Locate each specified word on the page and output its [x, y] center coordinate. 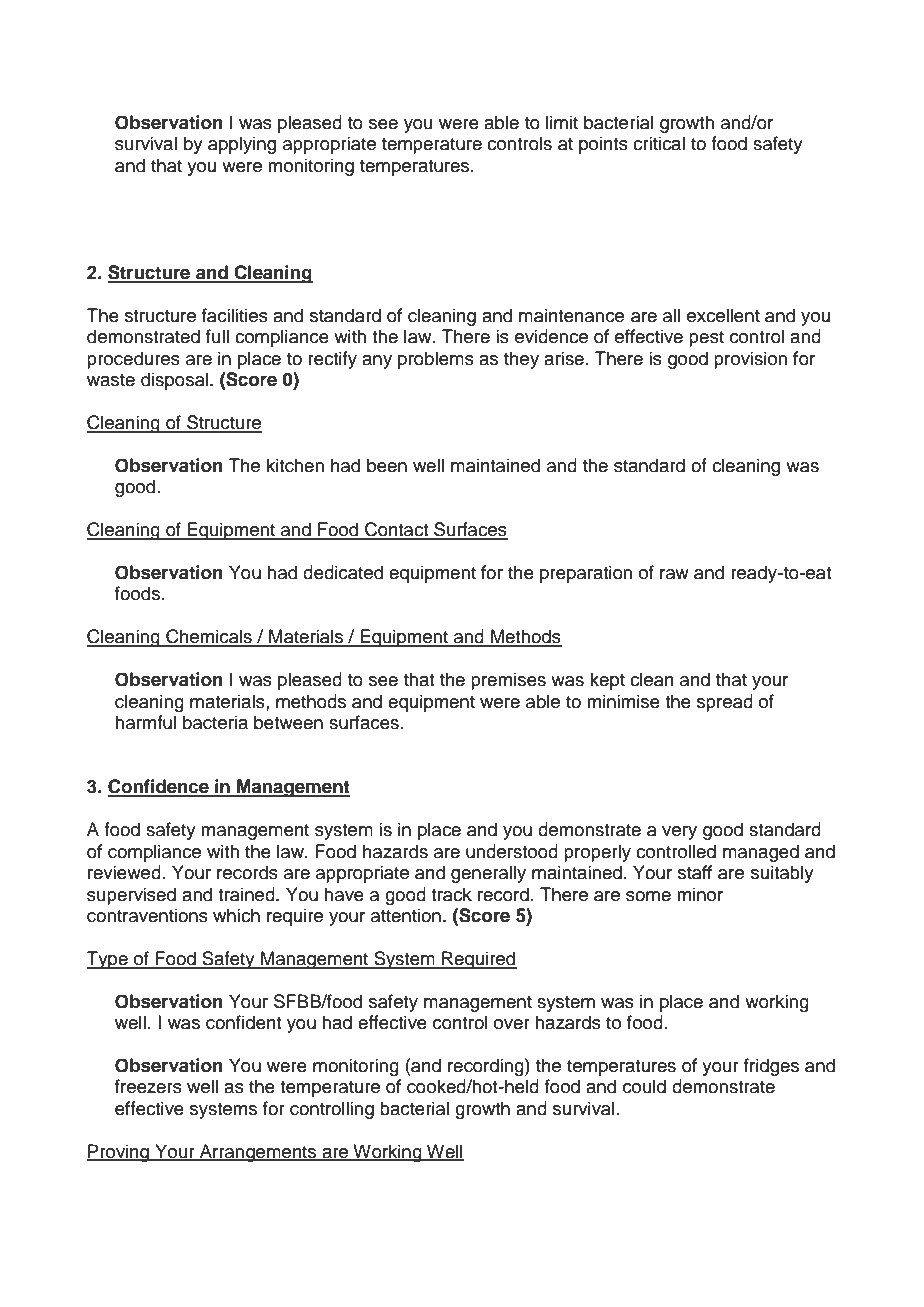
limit [562, 122]
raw [674, 574]
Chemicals [209, 637]
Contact [397, 530]
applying [242, 145]
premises [508, 681]
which [236, 915]
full [217, 336]
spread [725, 703]
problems [436, 360]
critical [659, 143]
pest [706, 339]
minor [700, 894]
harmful [145, 722]
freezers [148, 1086]
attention [406, 915]
